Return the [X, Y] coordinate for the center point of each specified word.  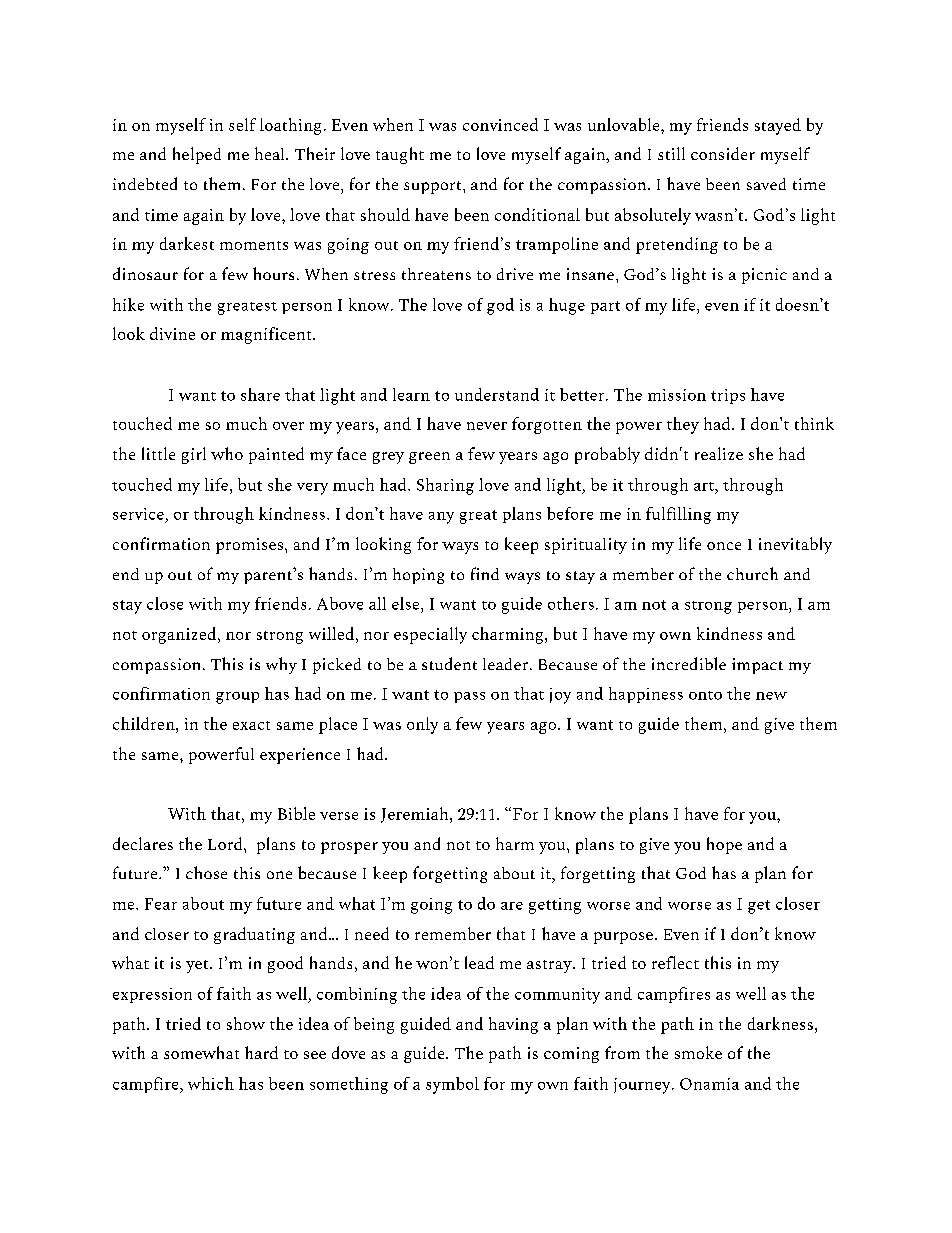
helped [197, 155]
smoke [698, 1052]
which [211, 1083]
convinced [500, 124]
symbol [452, 1085]
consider [723, 153]
